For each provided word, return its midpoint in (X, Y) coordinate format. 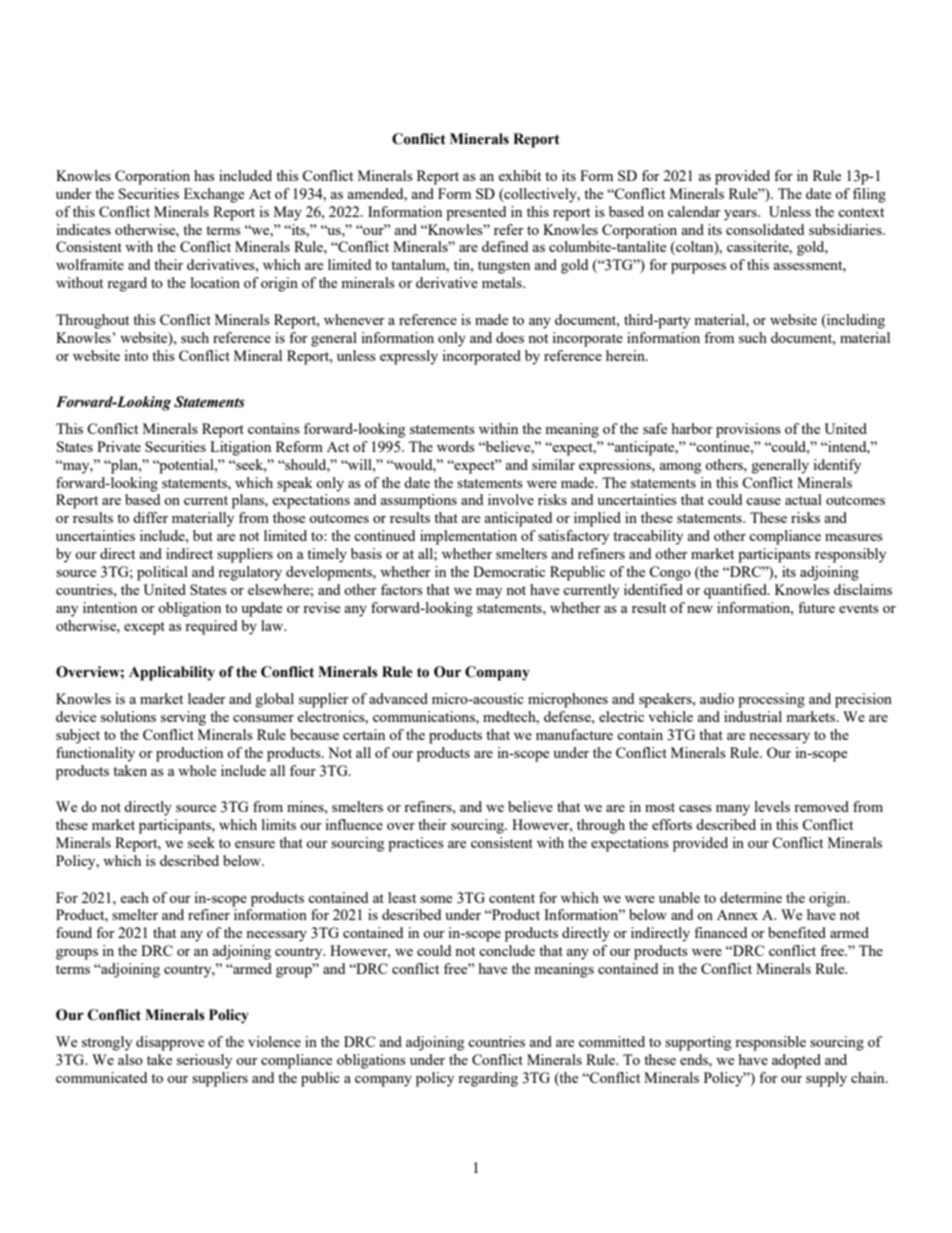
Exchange (214, 195)
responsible (770, 1043)
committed (612, 1041)
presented (476, 213)
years (741, 215)
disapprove (170, 1043)
